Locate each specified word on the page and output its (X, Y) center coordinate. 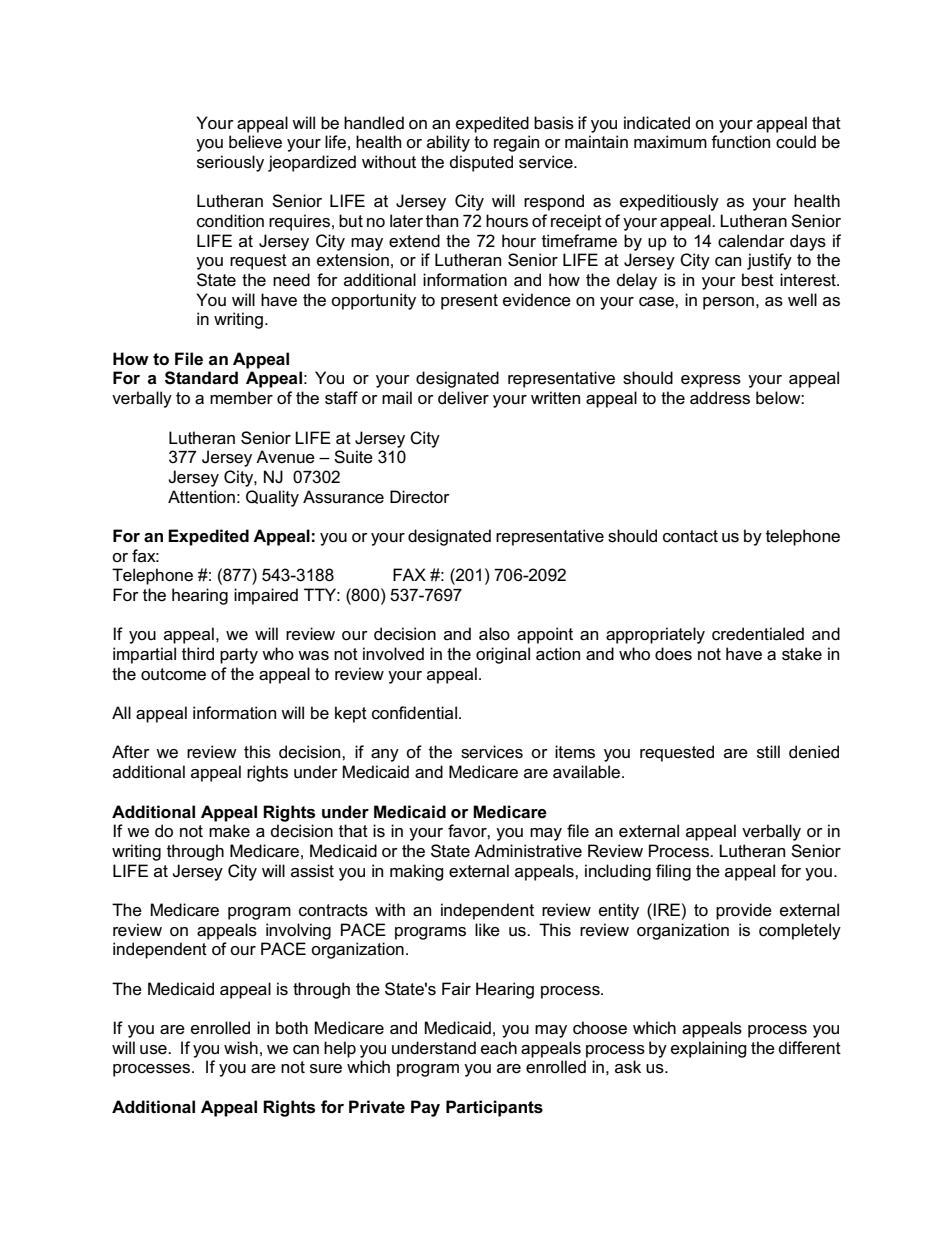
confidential (414, 713)
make (229, 831)
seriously (230, 163)
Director (420, 497)
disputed (481, 163)
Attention (201, 497)
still (768, 752)
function (740, 142)
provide (744, 911)
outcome (173, 674)
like (487, 930)
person (728, 303)
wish (241, 1048)
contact (690, 536)
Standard (201, 378)
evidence (537, 300)
